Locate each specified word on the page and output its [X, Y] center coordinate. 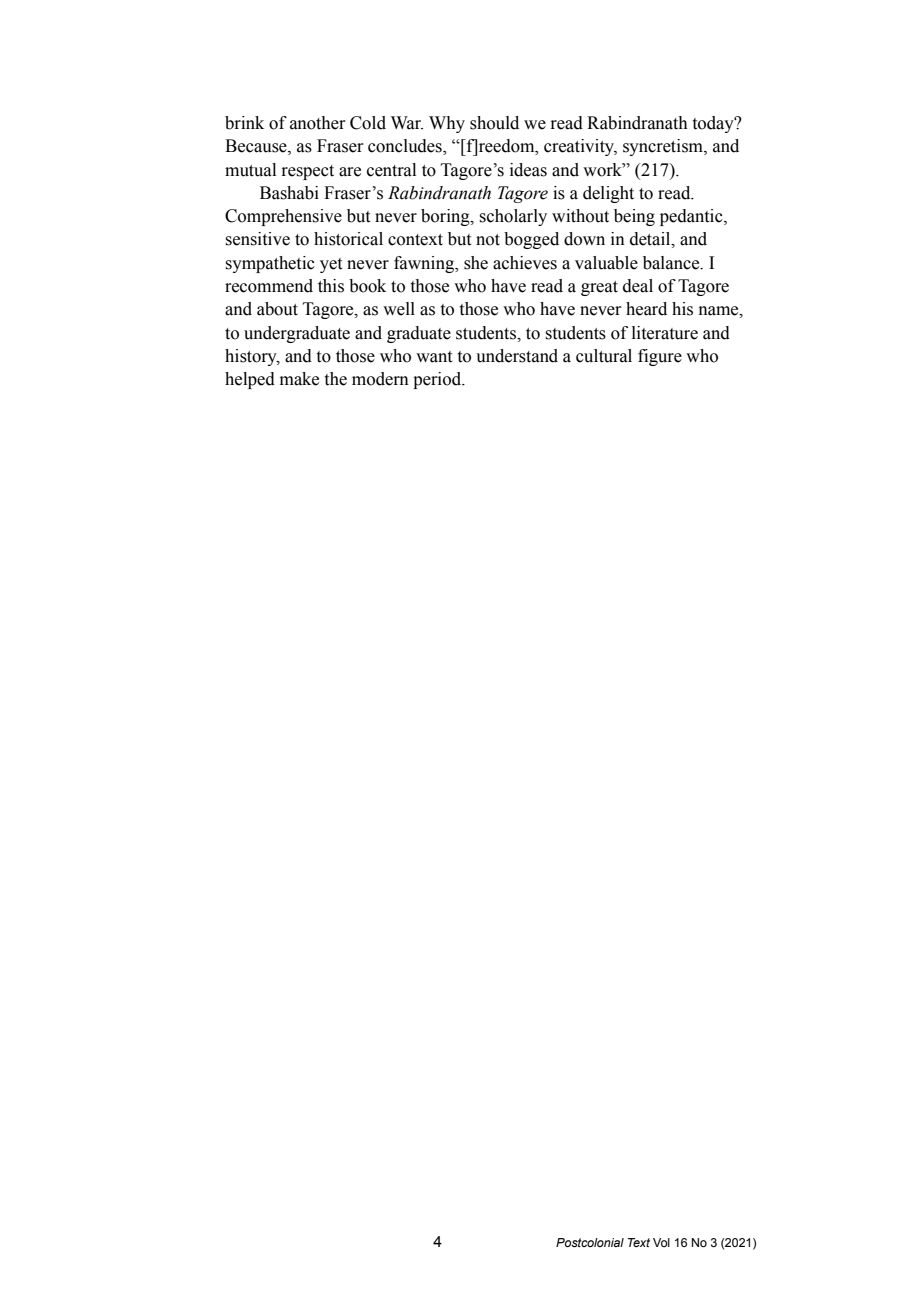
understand [517, 356]
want [434, 357]
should [494, 123]
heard [646, 309]
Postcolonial [590, 1242]
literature [665, 333]
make [299, 379]
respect [307, 172]
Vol [661, 1242]
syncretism [664, 147]
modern [380, 379]
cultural [604, 356]
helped [250, 380]
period [438, 380]
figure [660, 357]
